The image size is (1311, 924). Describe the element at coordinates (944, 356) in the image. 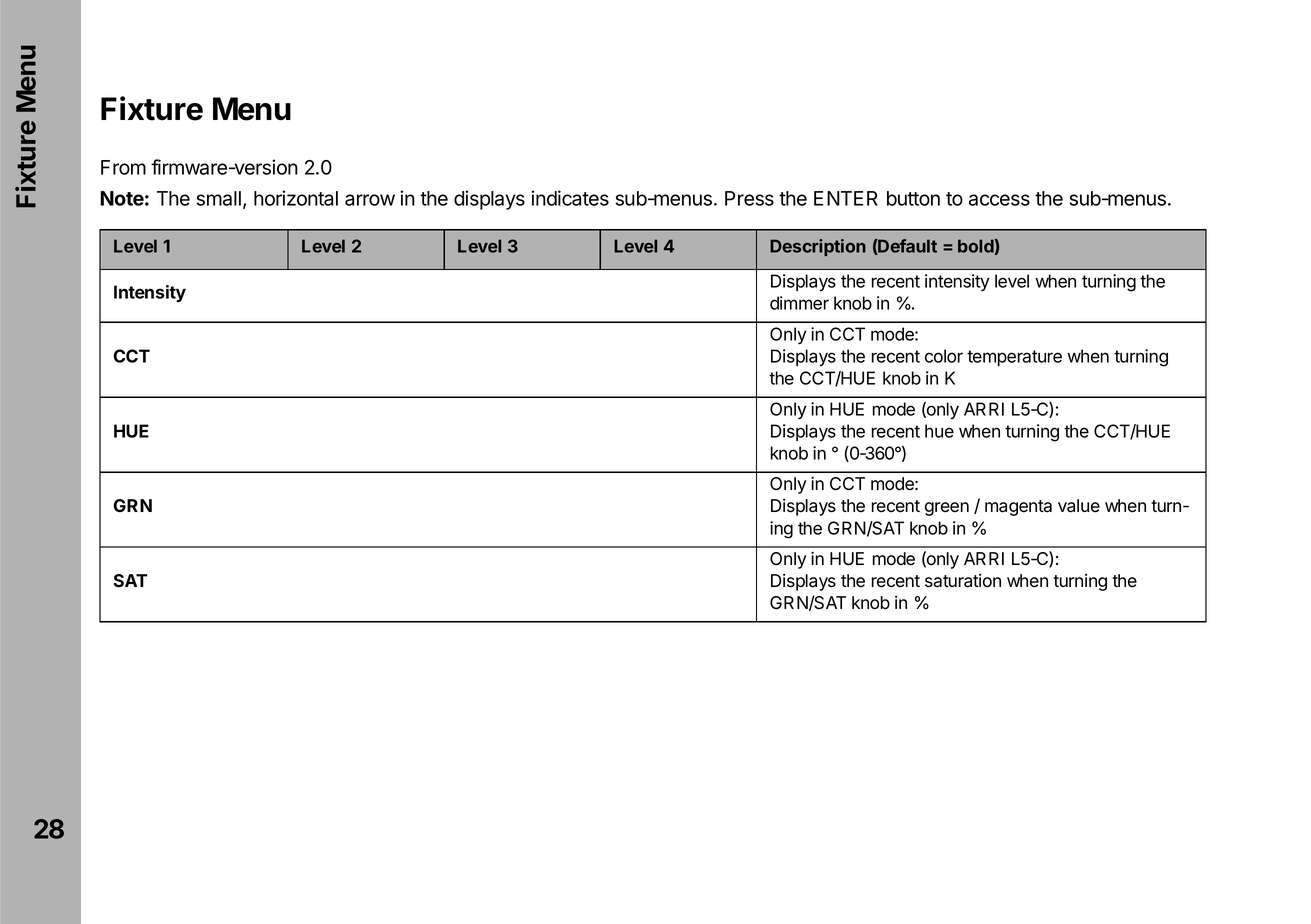

I see `color` at that location.
